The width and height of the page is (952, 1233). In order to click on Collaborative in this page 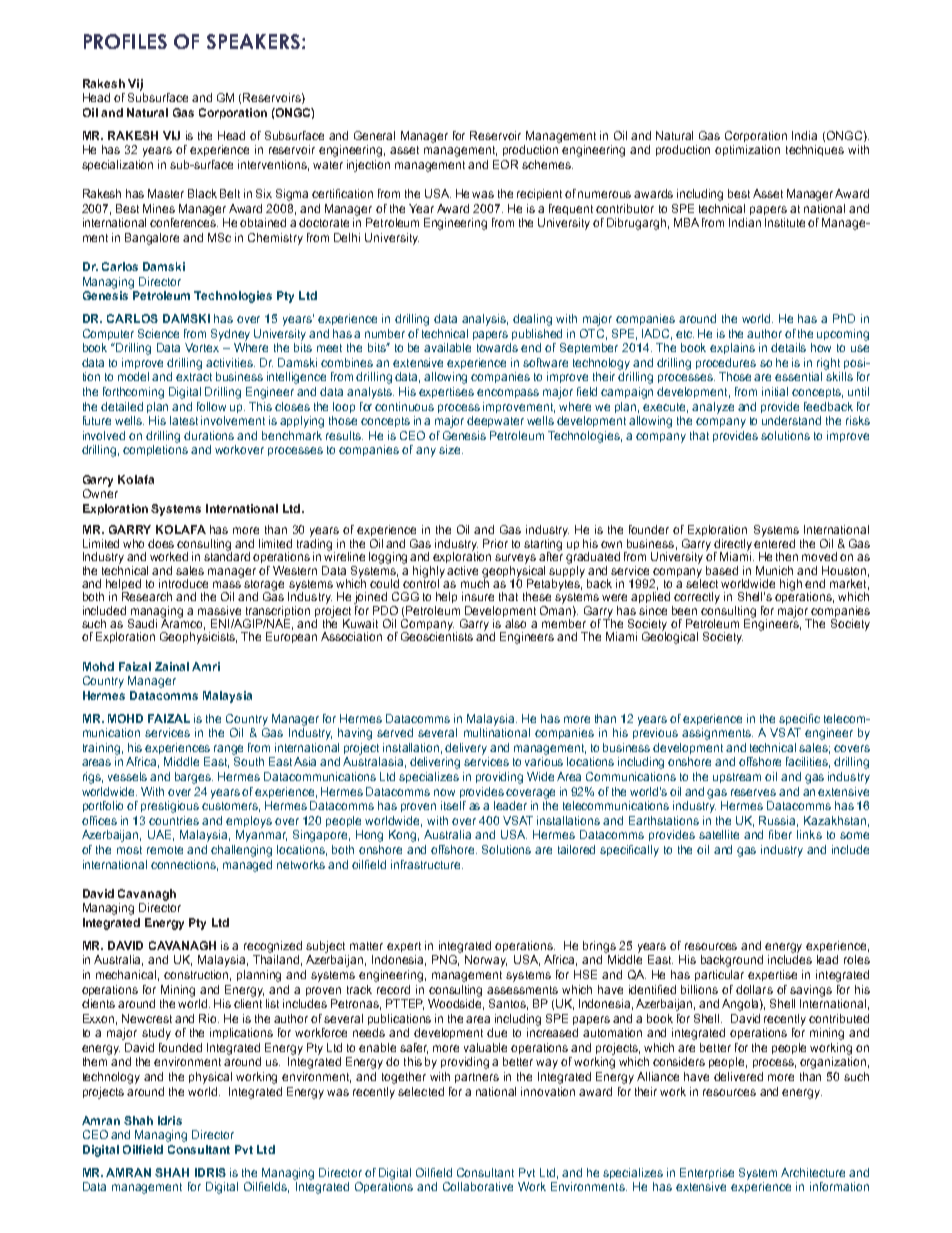, I will do `click(478, 1186)`.
